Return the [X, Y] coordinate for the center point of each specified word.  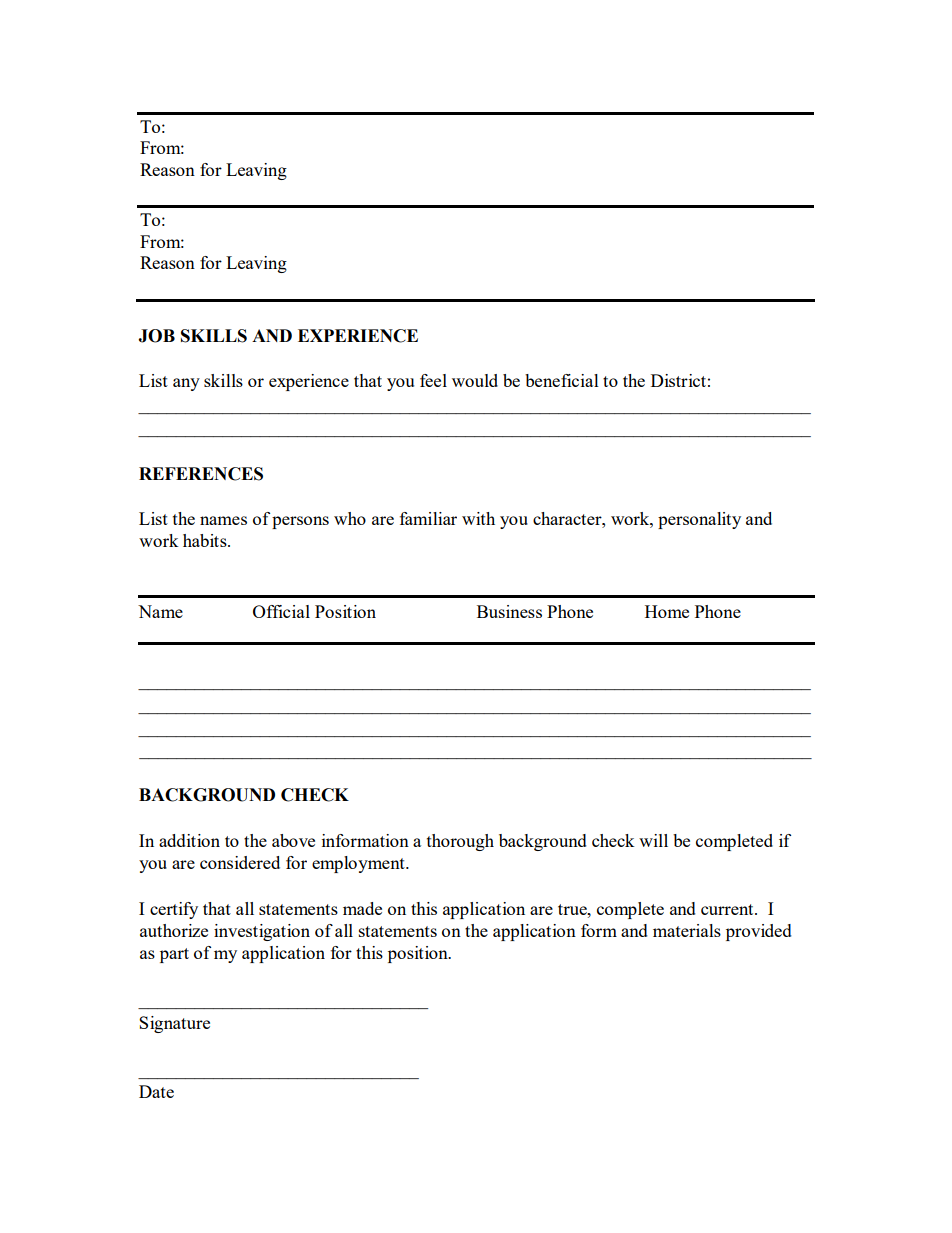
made [362, 908]
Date [156, 1091]
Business [509, 611]
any [186, 384]
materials [687, 930]
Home [667, 611]
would [475, 380]
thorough [460, 842]
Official [281, 611]
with [478, 518]
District [678, 380]
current [728, 909]
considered [240, 862]
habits [206, 540]
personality [699, 520]
